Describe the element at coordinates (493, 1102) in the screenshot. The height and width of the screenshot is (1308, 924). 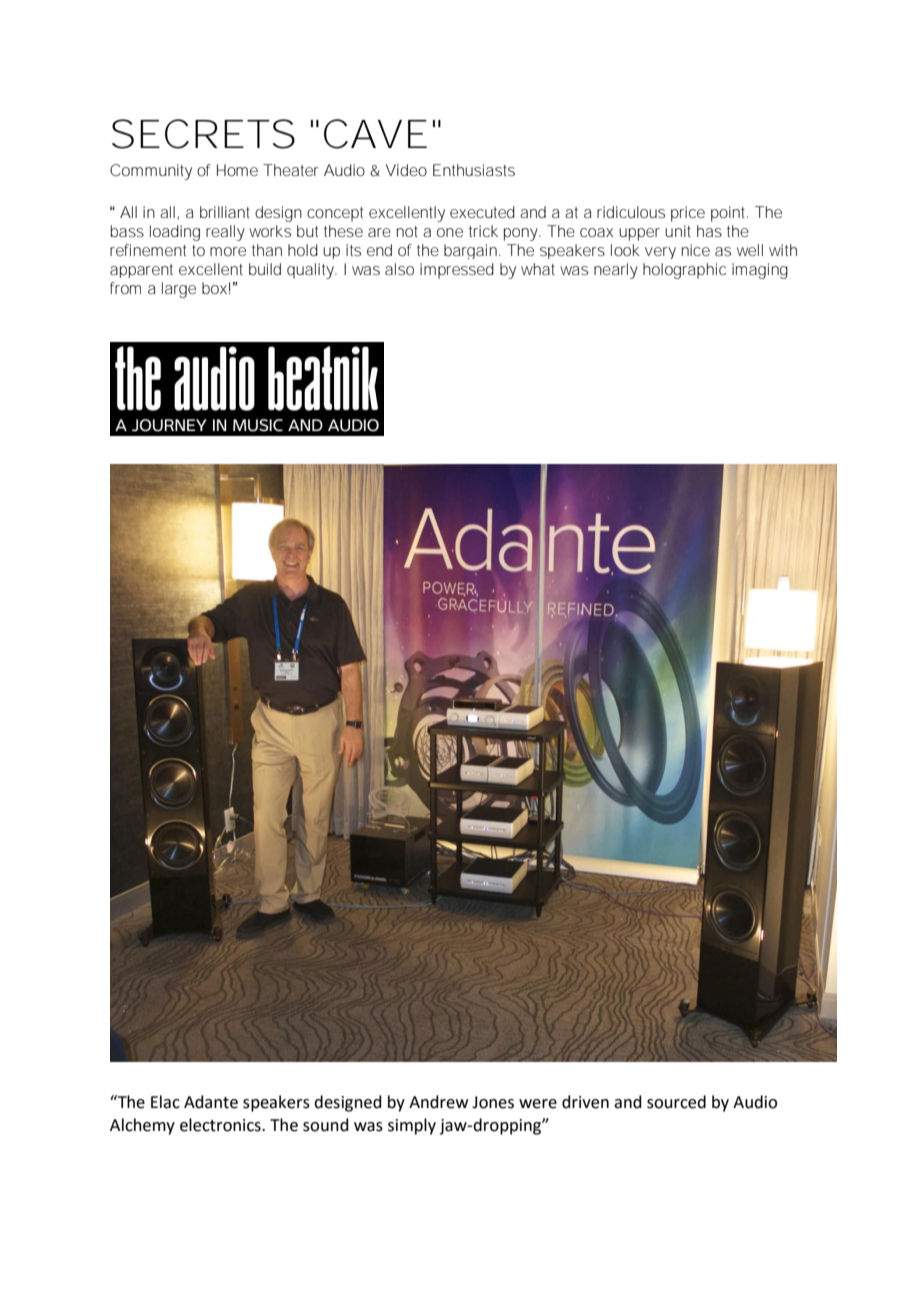
I see `Jones` at that location.
